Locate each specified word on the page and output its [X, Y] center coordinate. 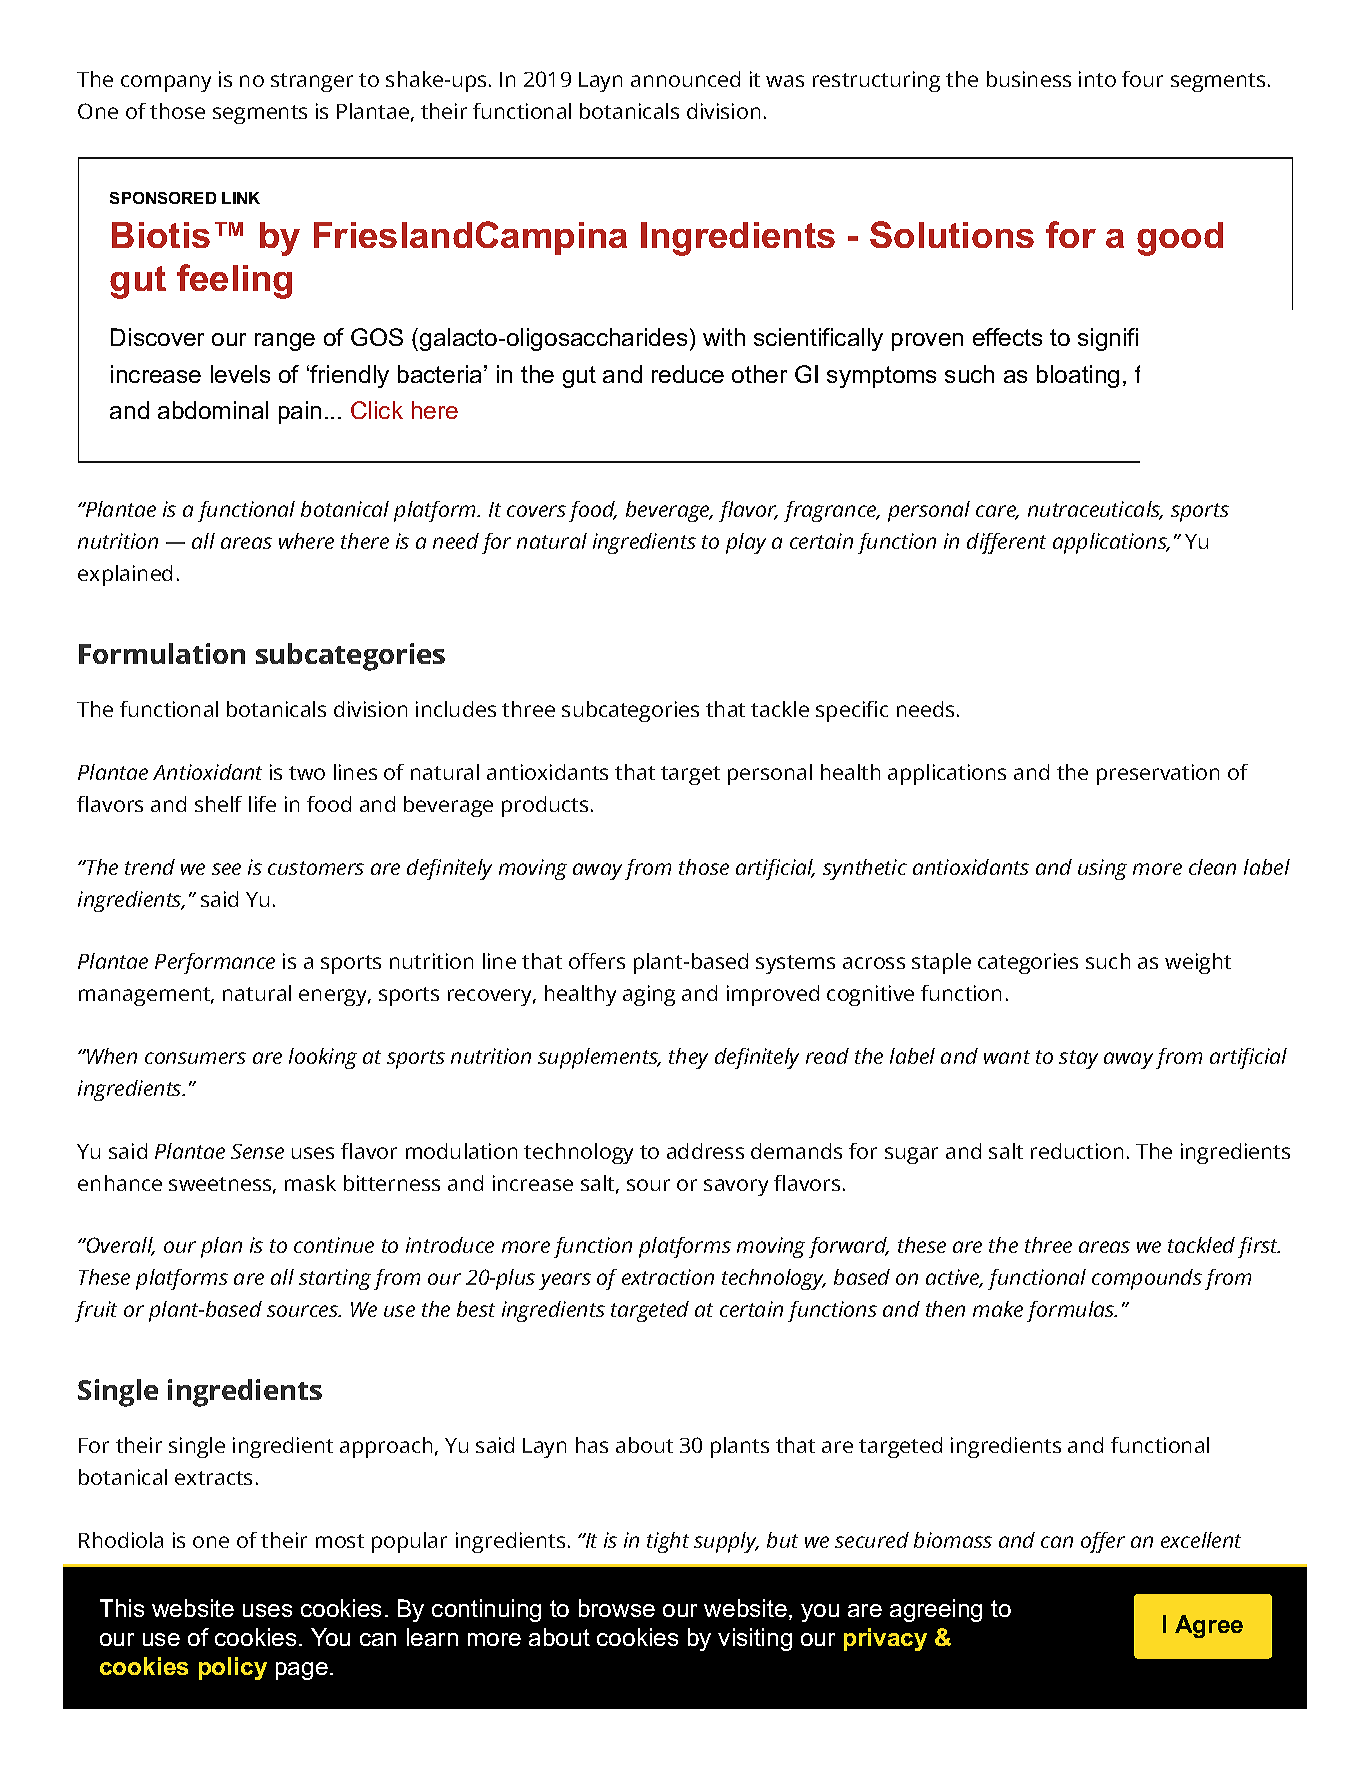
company [166, 83]
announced [685, 79]
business [1029, 79]
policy [233, 1668]
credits [919, 1637]
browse [617, 1608]
